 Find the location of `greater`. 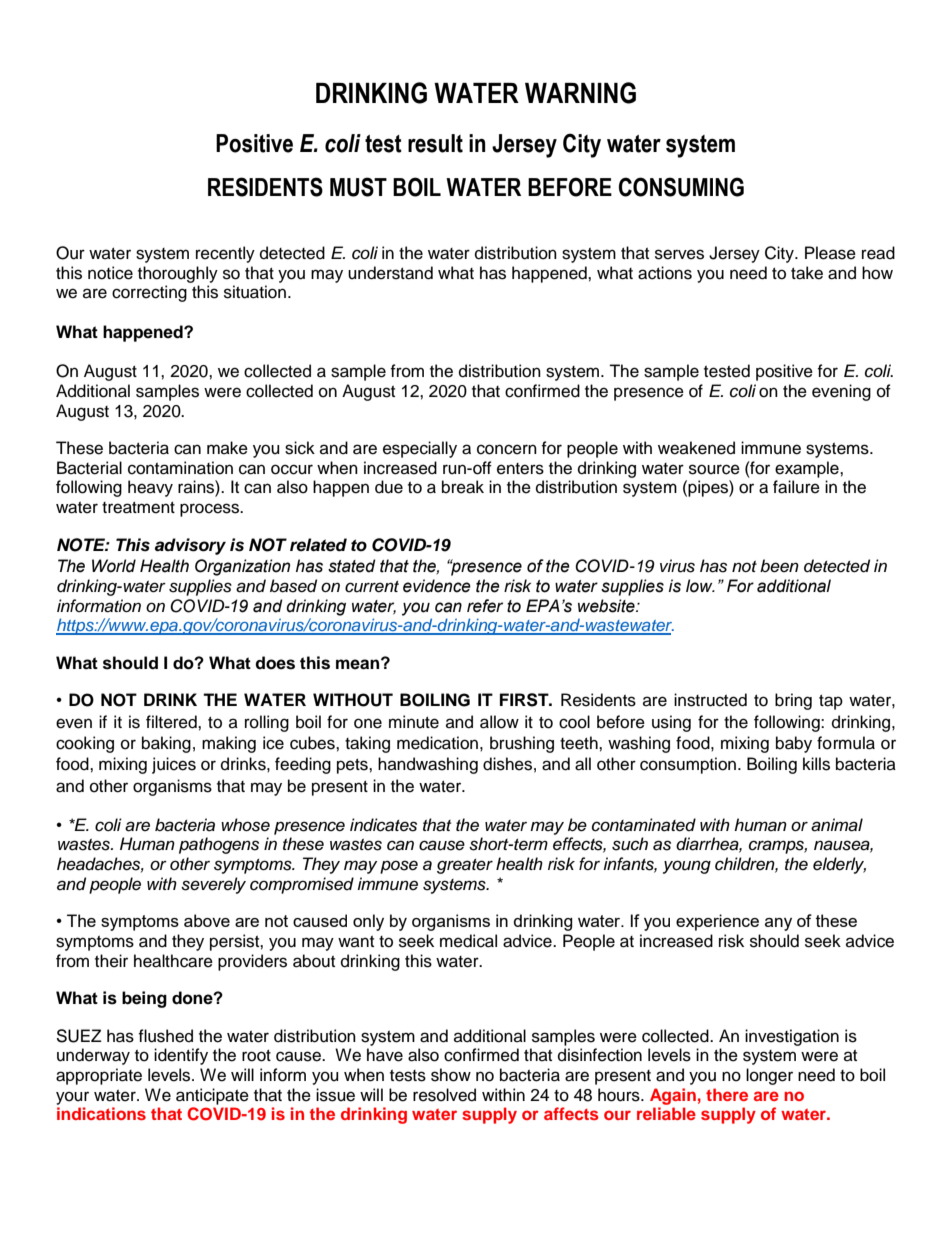

greater is located at coordinates (465, 866).
